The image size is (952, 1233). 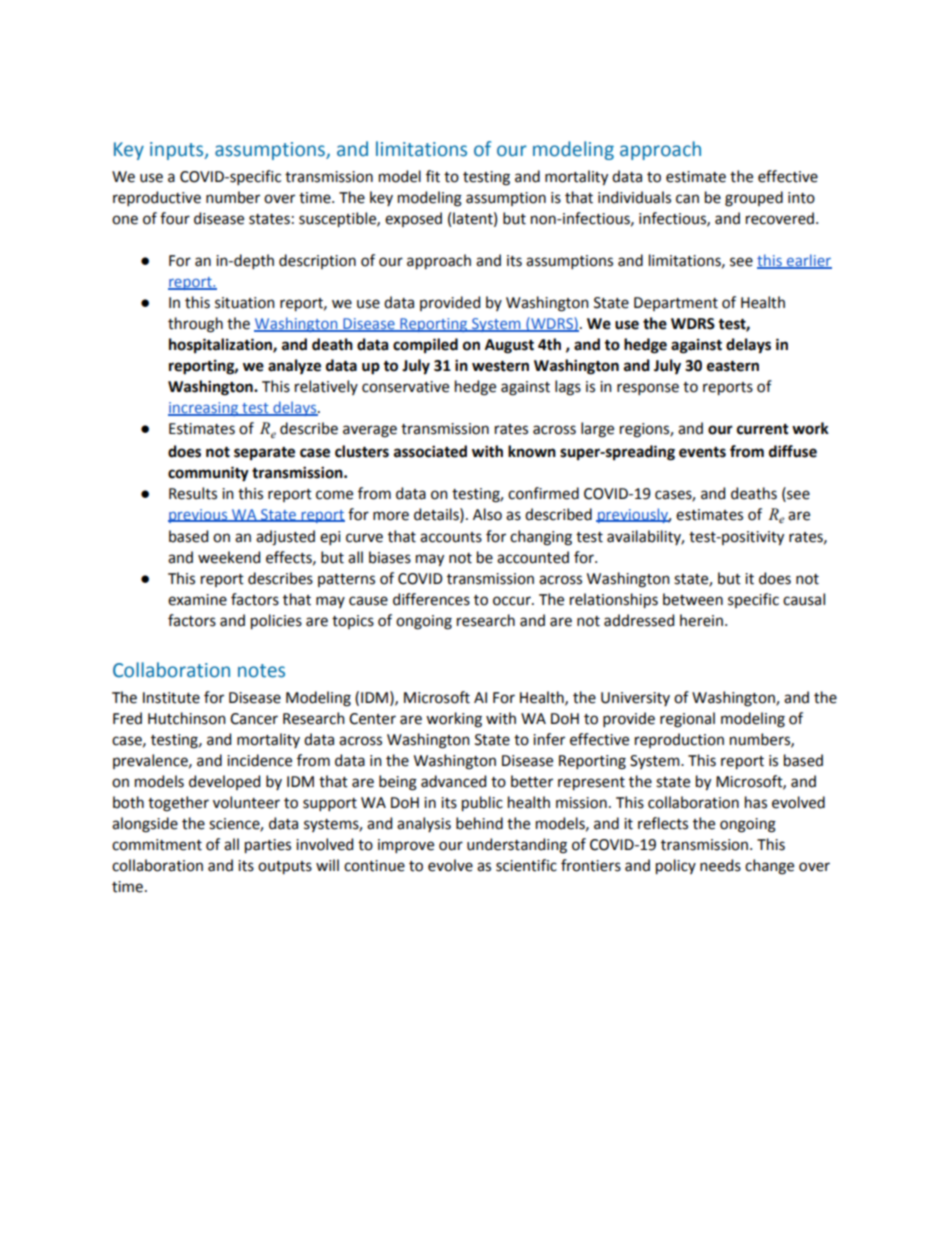 I want to click on Institute, so click(x=171, y=698).
